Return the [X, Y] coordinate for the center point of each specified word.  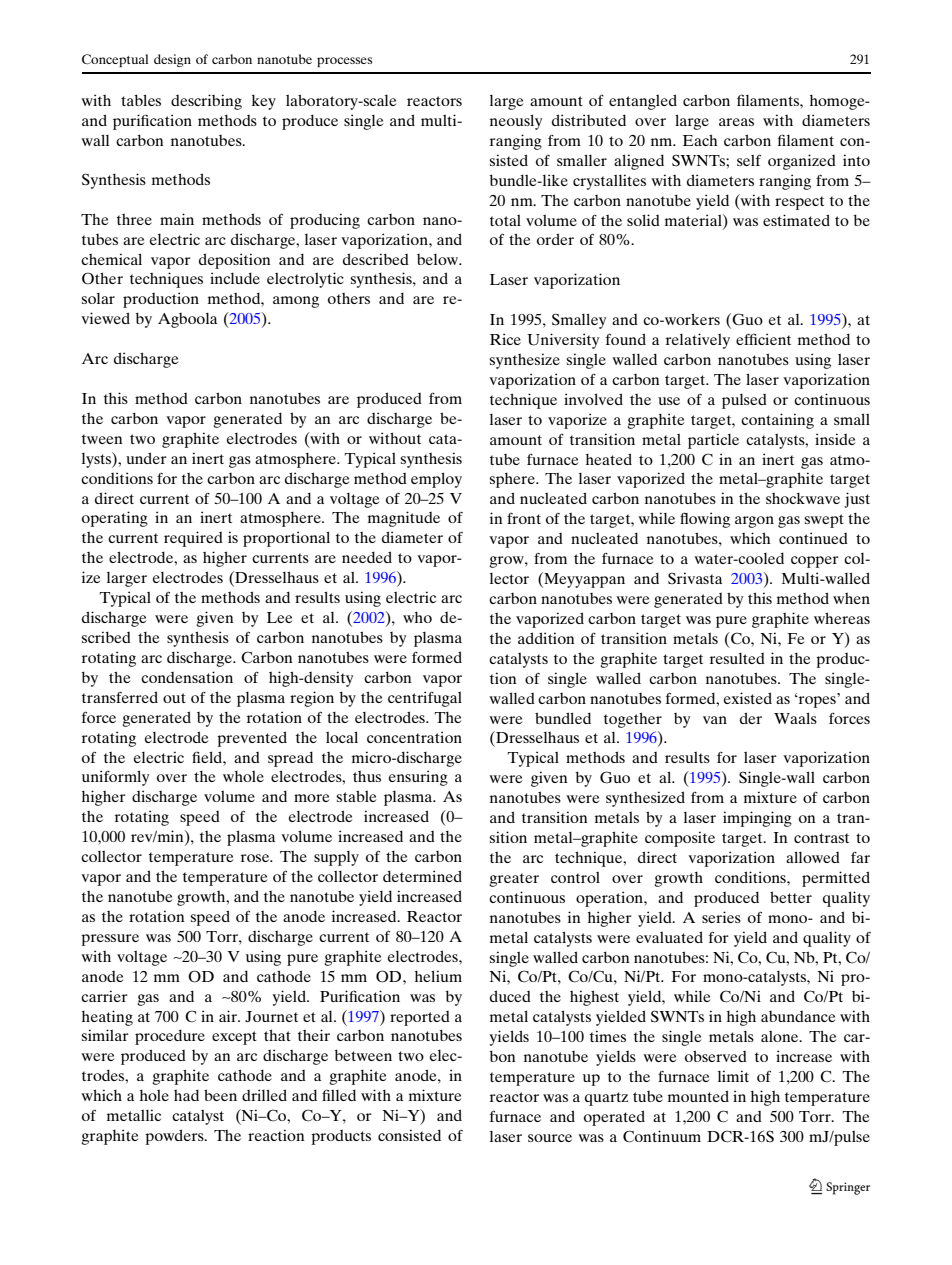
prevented [252, 739]
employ [436, 480]
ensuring [418, 778]
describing [206, 102]
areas [736, 122]
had [186, 1095]
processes [344, 62]
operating [115, 519]
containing [777, 421]
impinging [757, 819]
